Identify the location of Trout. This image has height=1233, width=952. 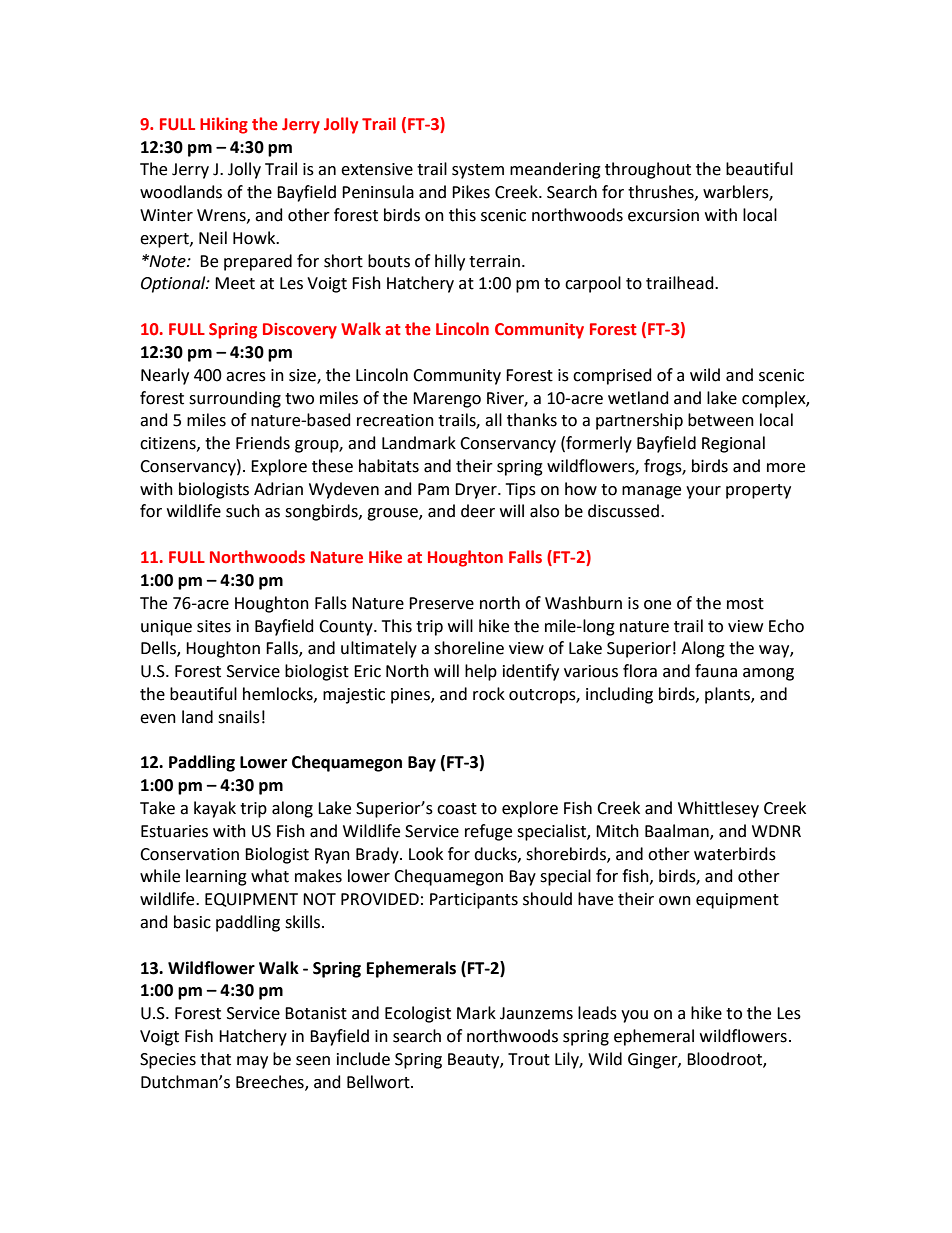
(529, 1059).
